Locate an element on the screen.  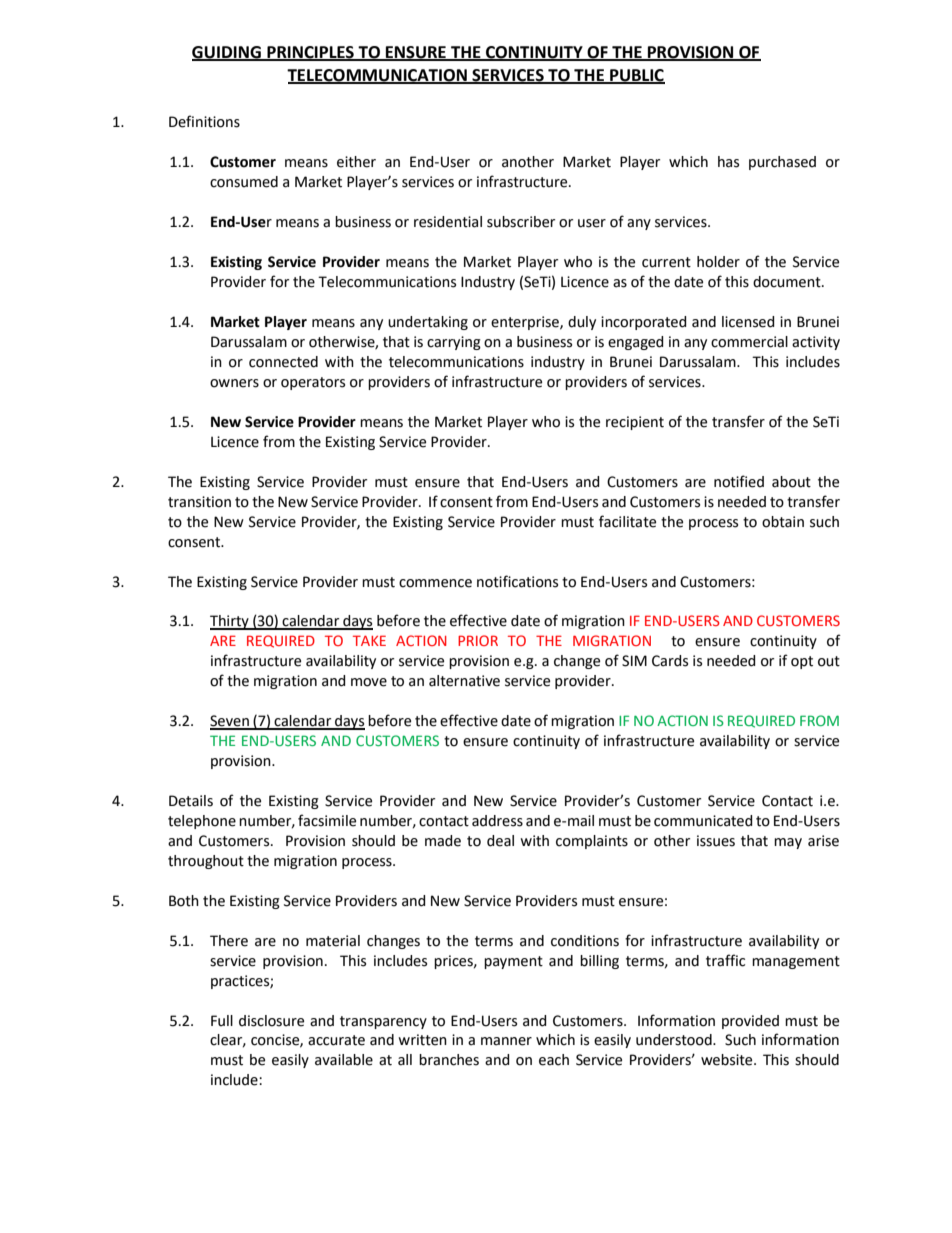
notifications is located at coordinates (517, 581).
